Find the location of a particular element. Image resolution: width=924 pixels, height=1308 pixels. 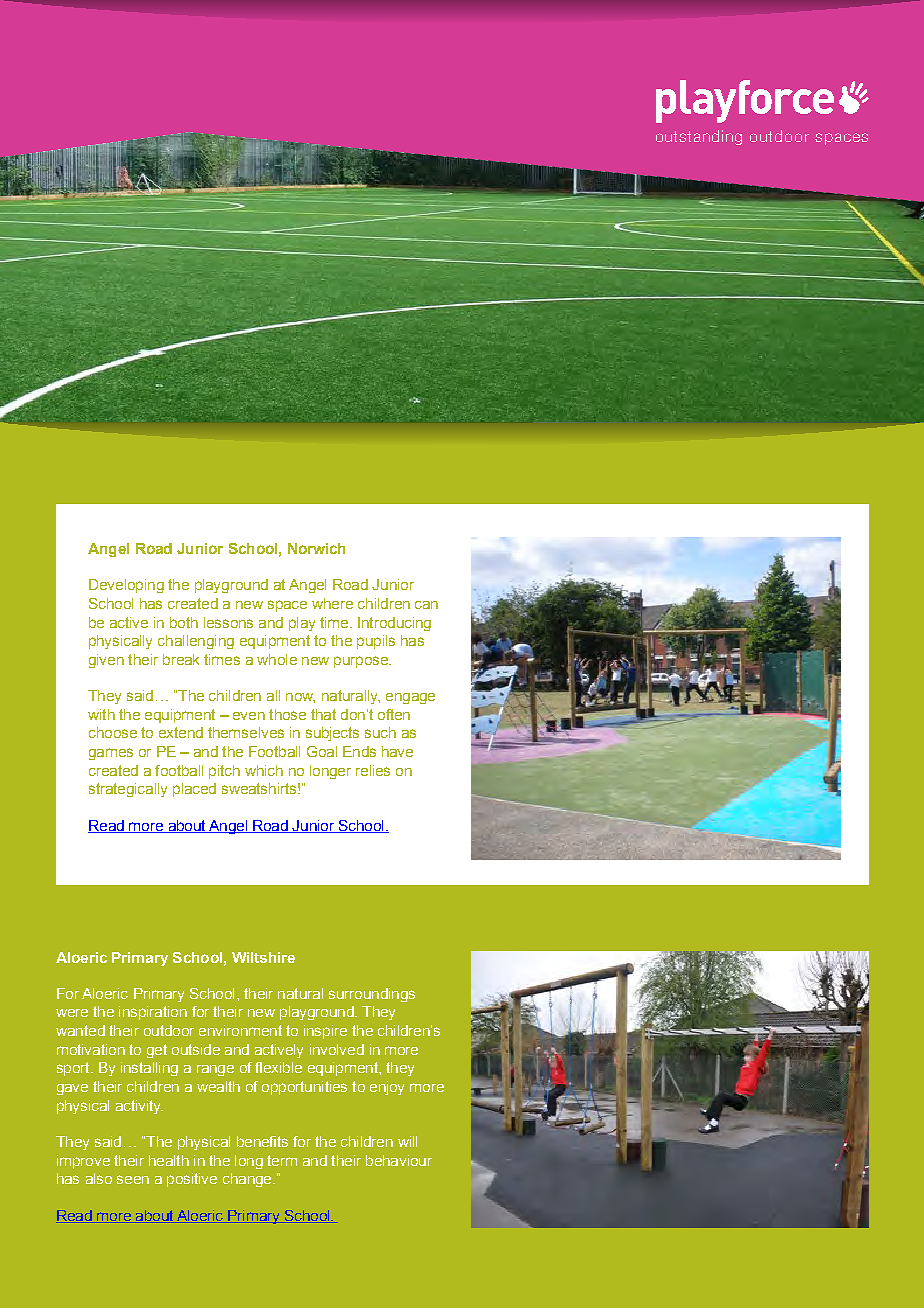

Norwich is located at coordinates (316, 548).
